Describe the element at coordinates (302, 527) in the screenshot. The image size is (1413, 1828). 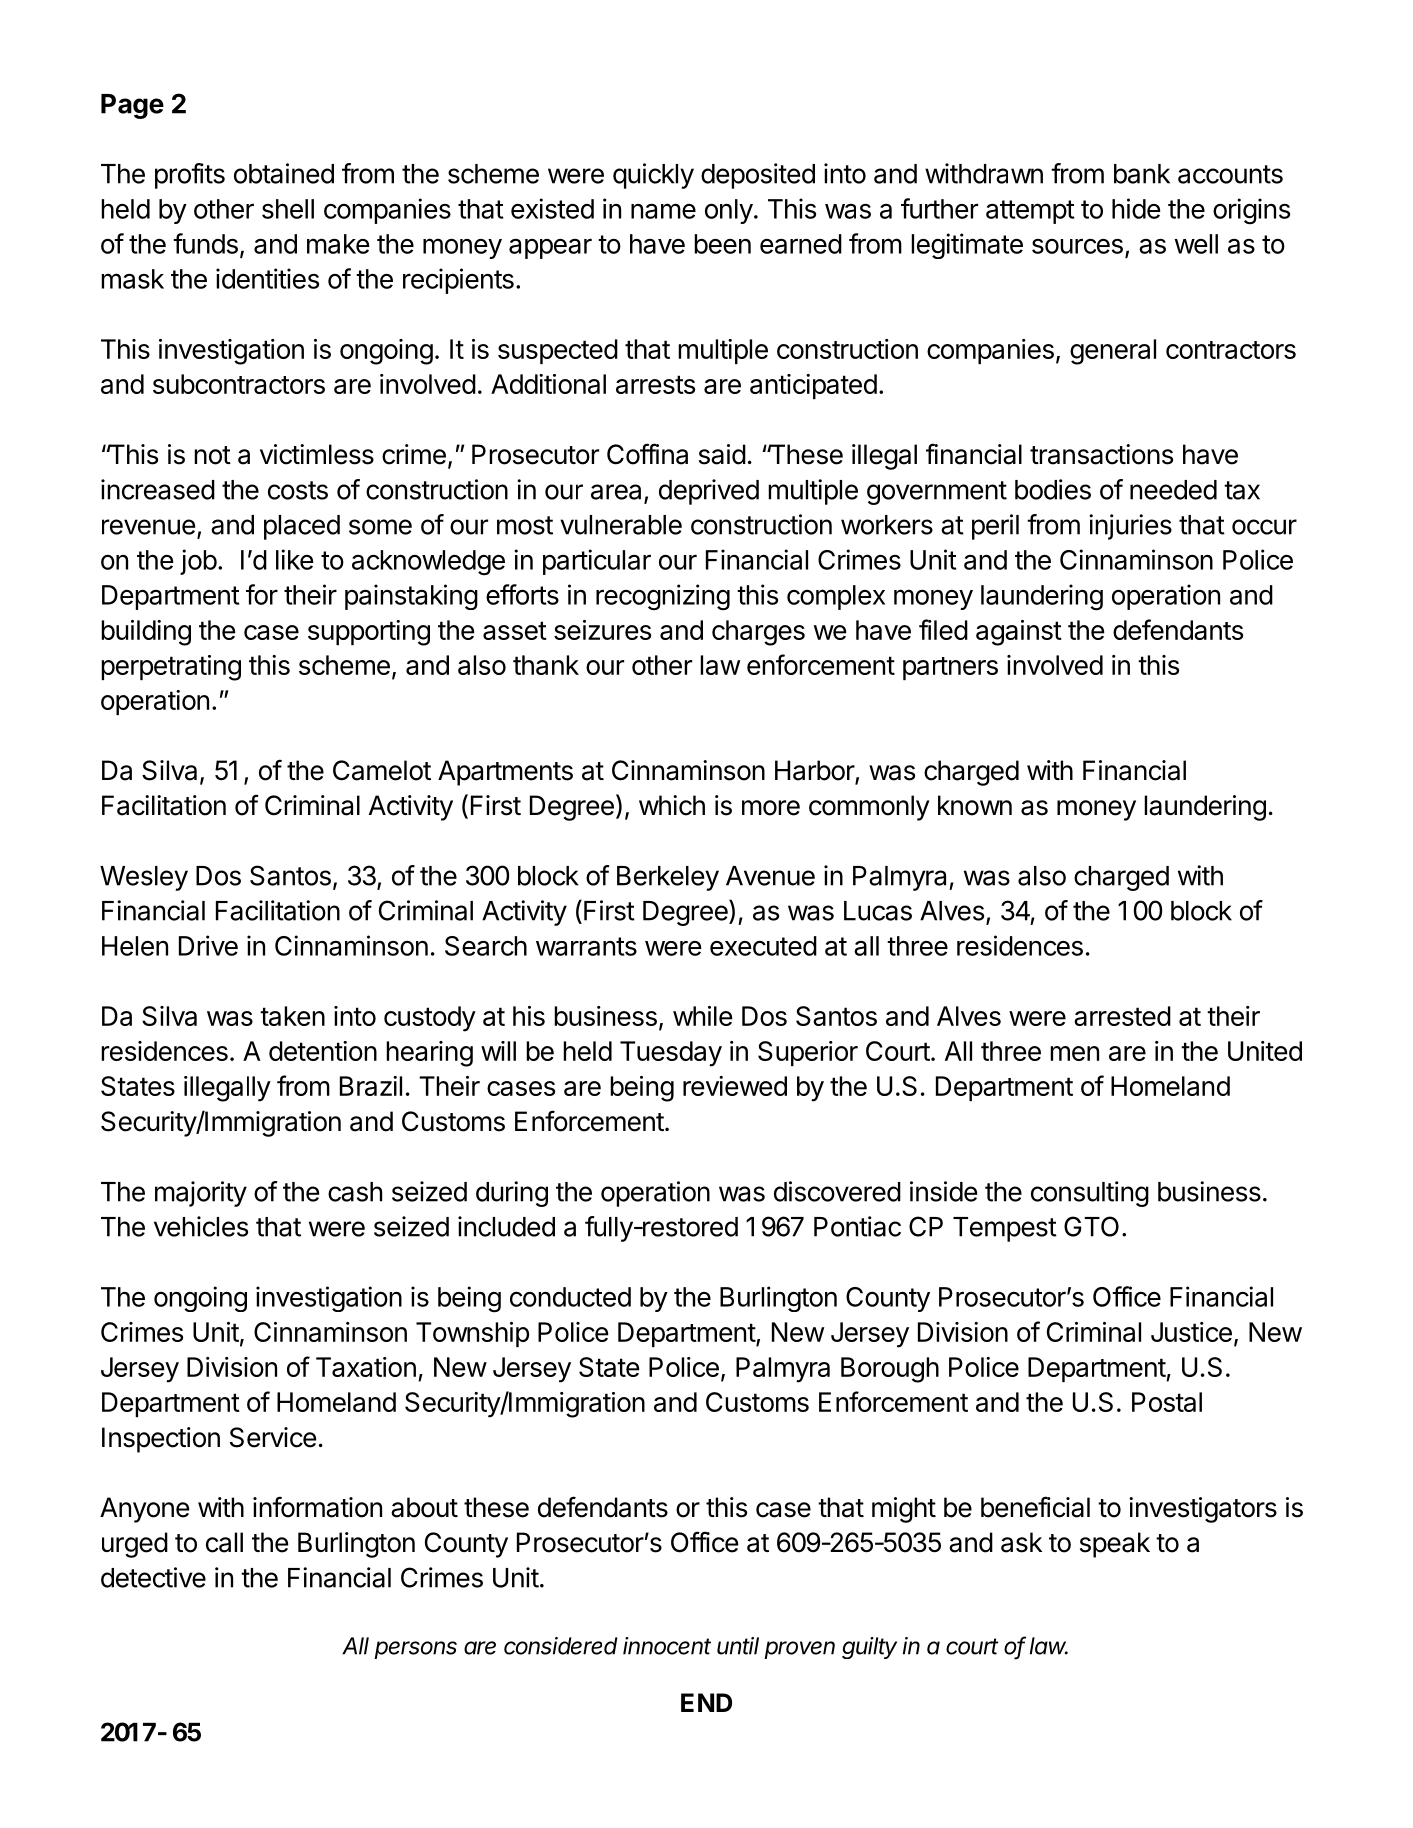
I see `placed` at that location.
